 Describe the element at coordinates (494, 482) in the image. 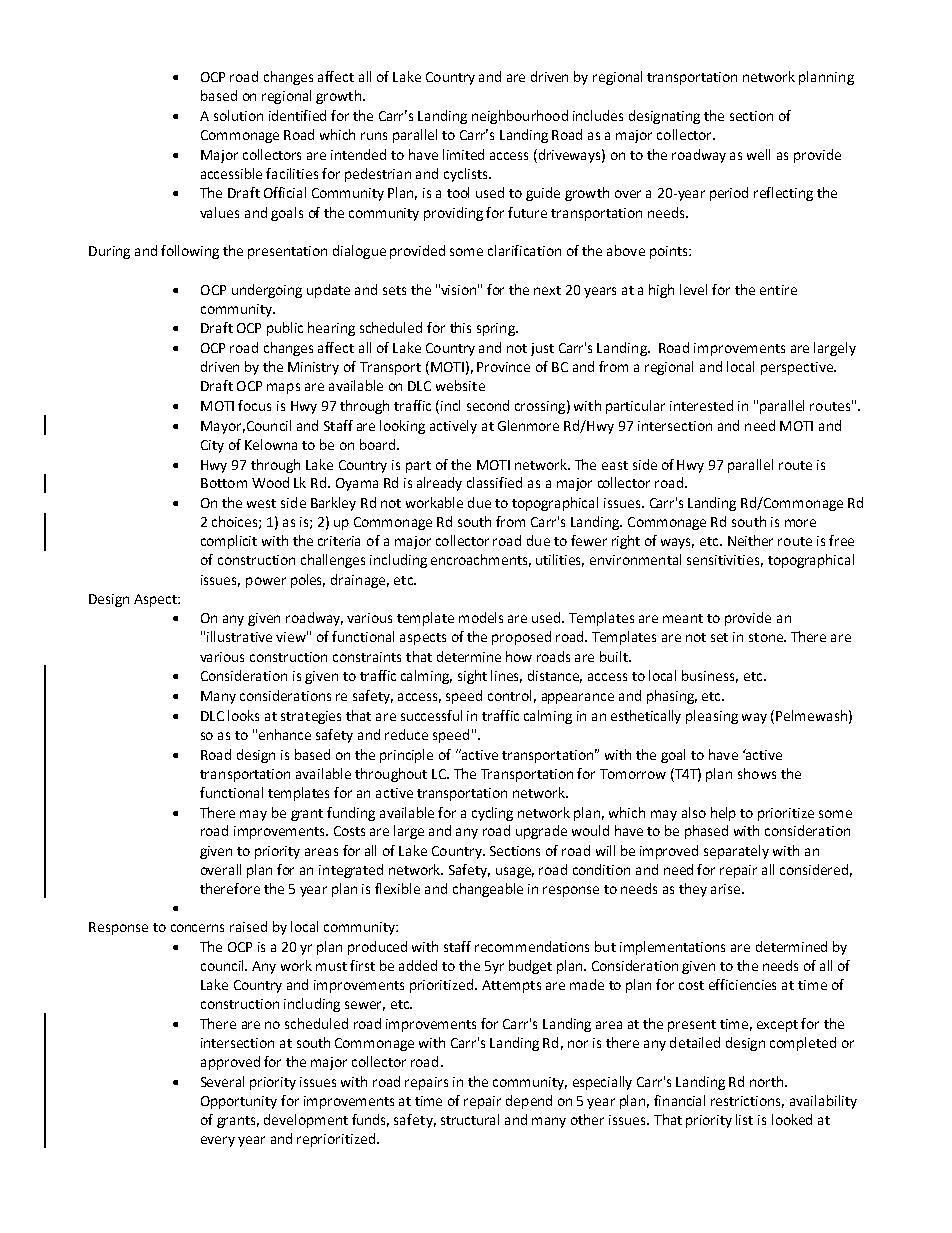

I see `classified` at that location.
